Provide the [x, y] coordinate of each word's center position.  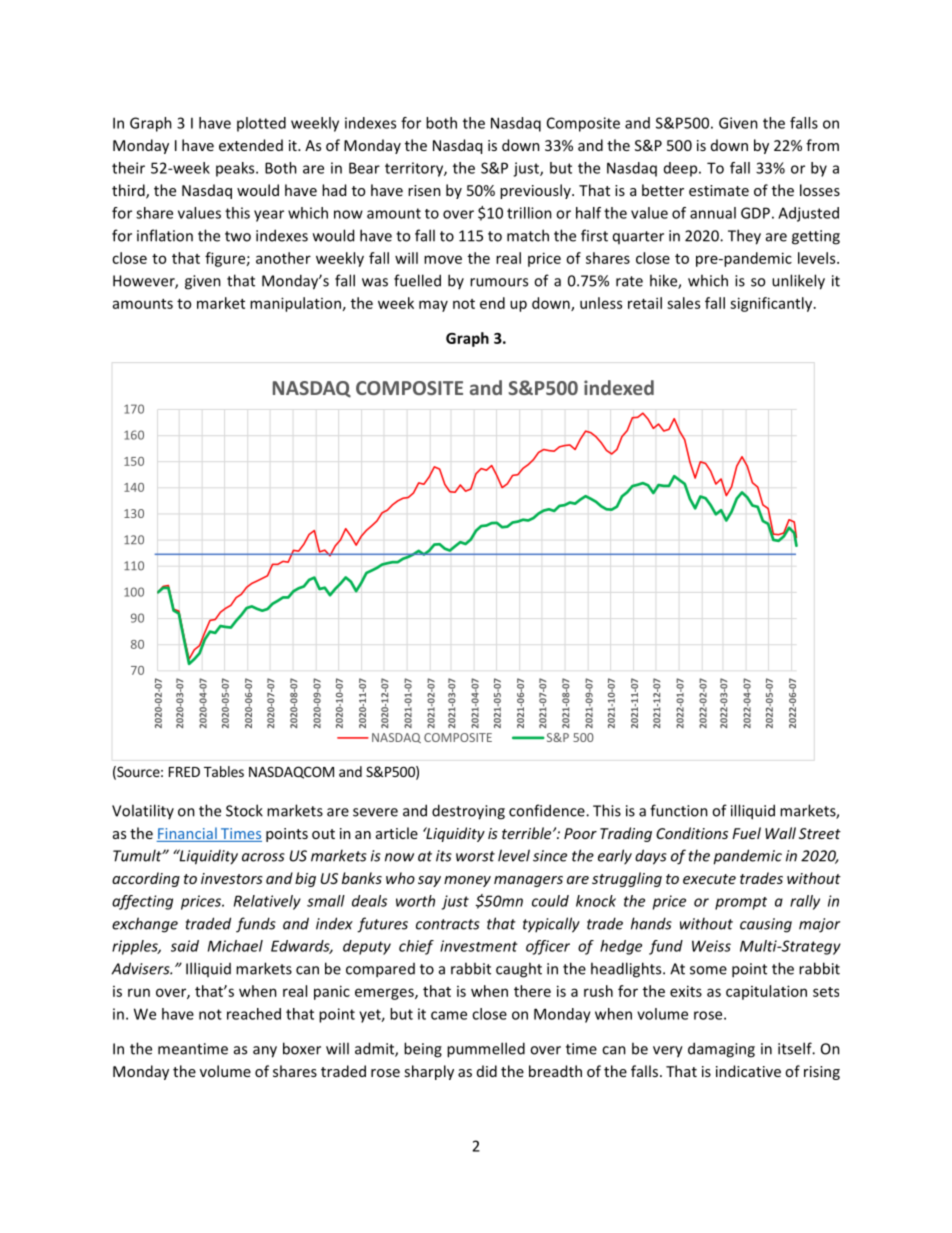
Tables [224, 771]
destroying [468, 812]
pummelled [486, 1050]
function [679, 810]
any [265, 1052]
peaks [236, 169]
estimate [719, 190]
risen [424, 190]
